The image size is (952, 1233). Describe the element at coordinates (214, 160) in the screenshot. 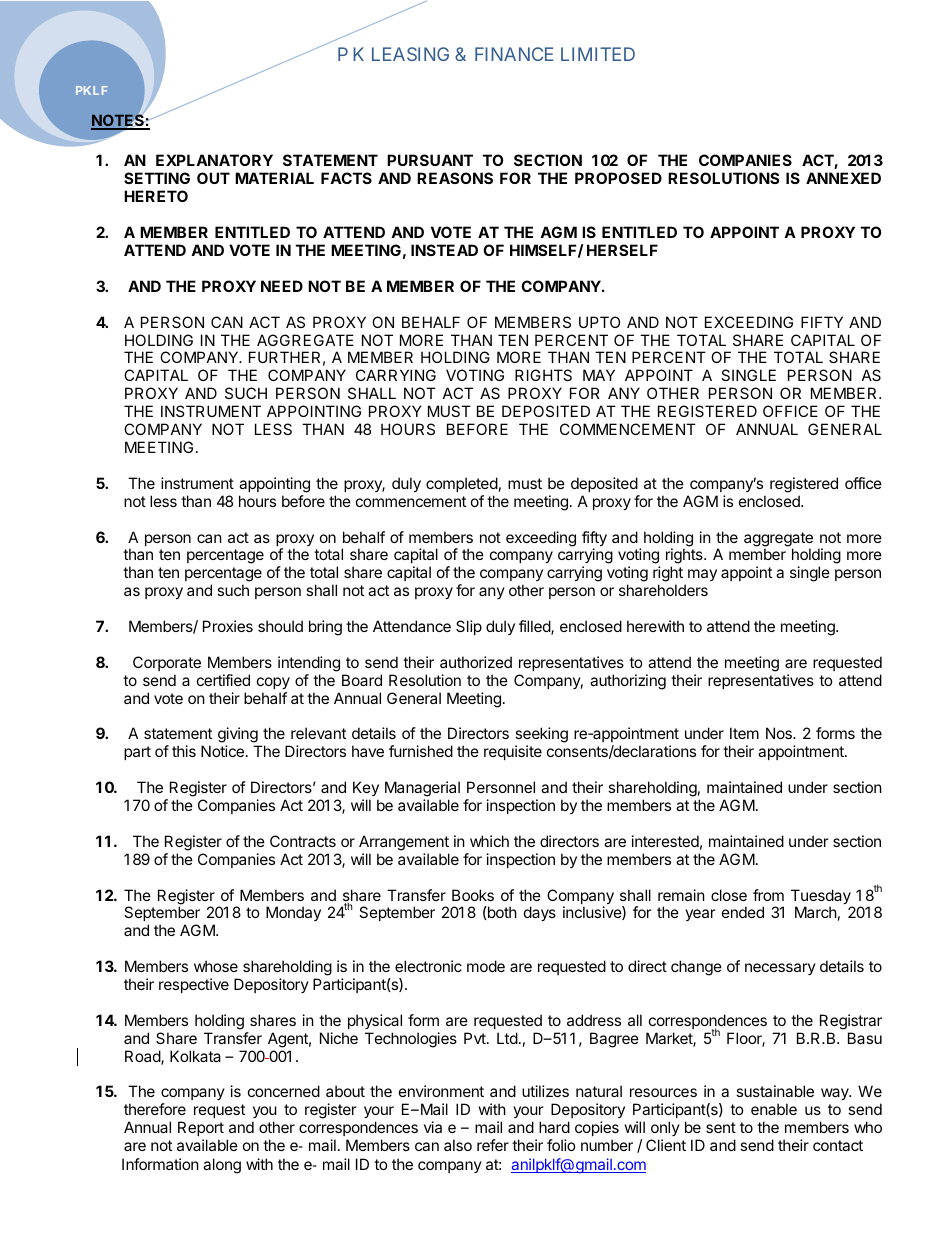

I see `EXPLANATORY` at that location.
